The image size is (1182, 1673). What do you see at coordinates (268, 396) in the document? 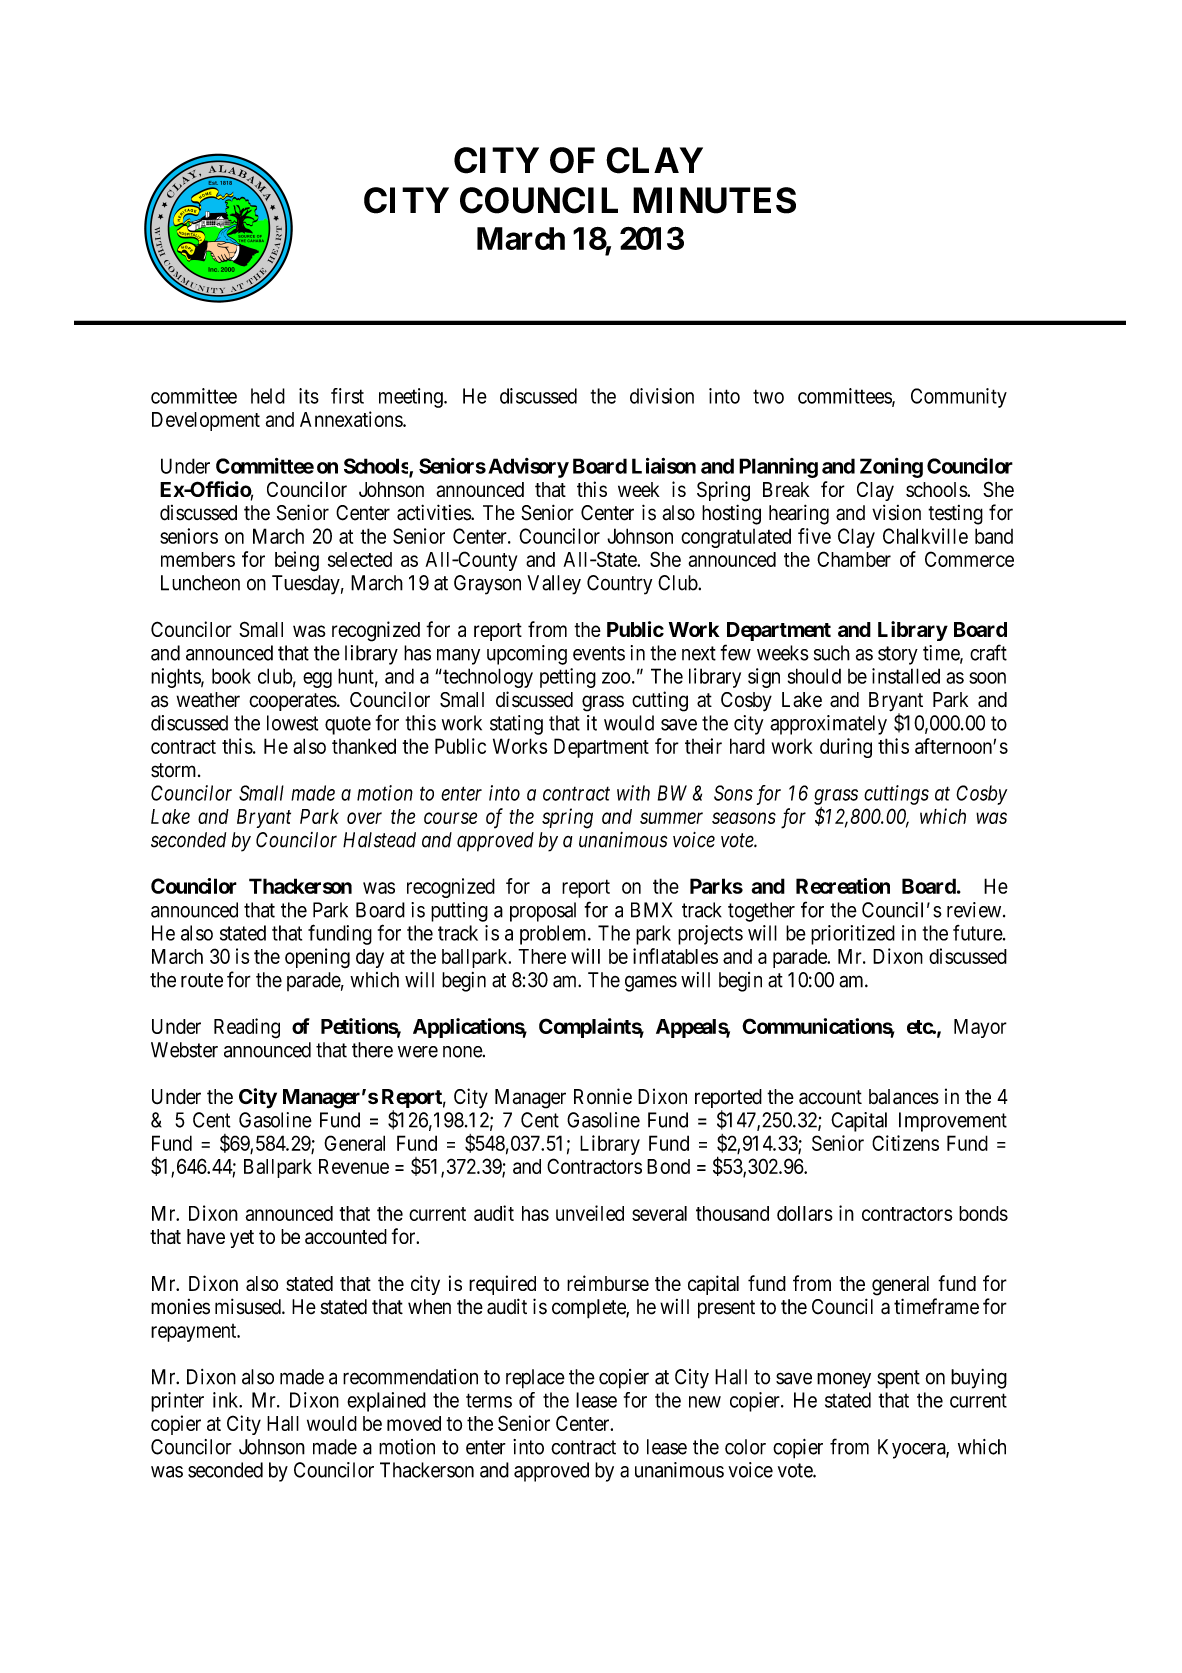
I see `held` at bounding box center [268, 396].
